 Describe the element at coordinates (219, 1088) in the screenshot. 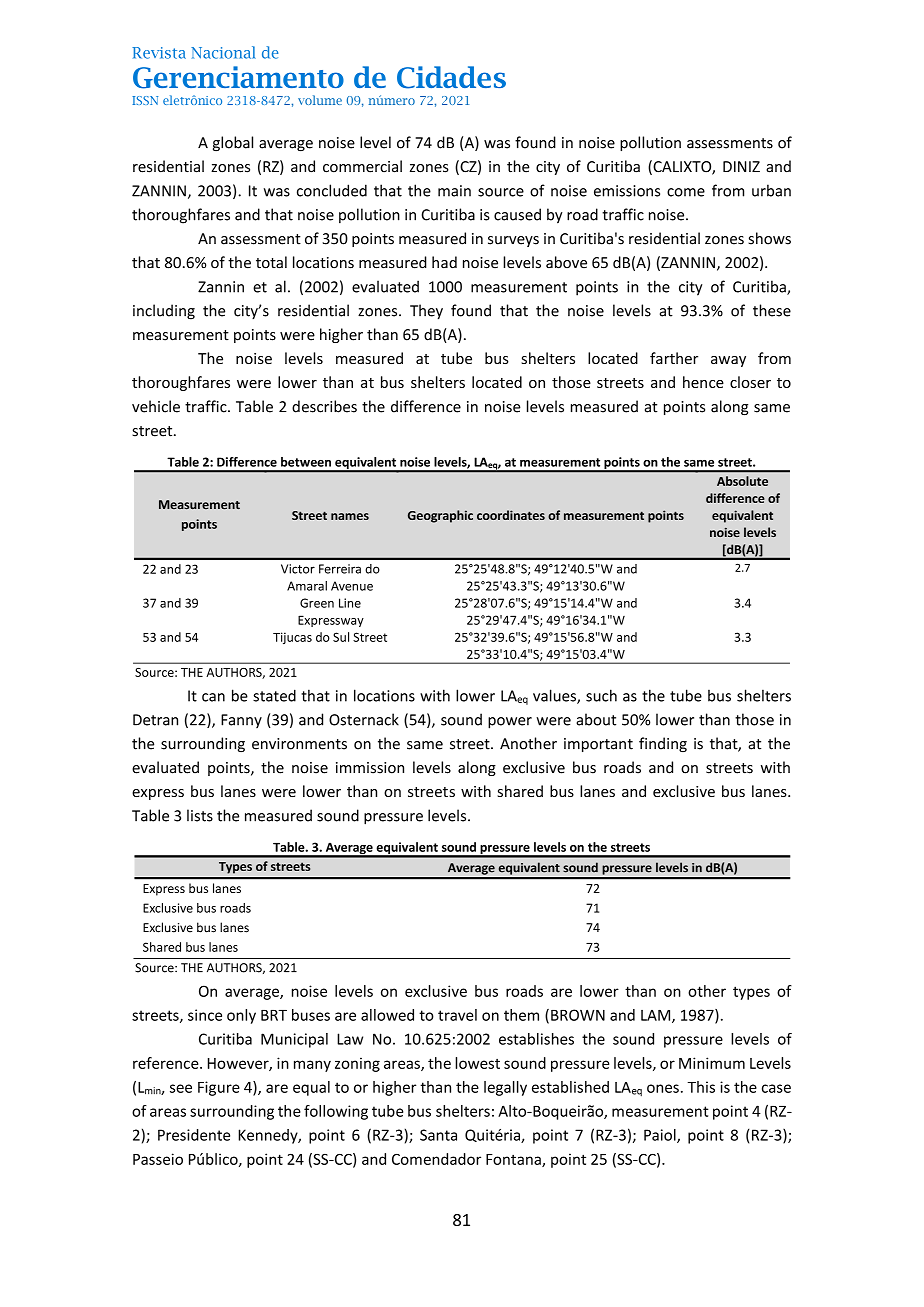

I see `Figure` at that location.
